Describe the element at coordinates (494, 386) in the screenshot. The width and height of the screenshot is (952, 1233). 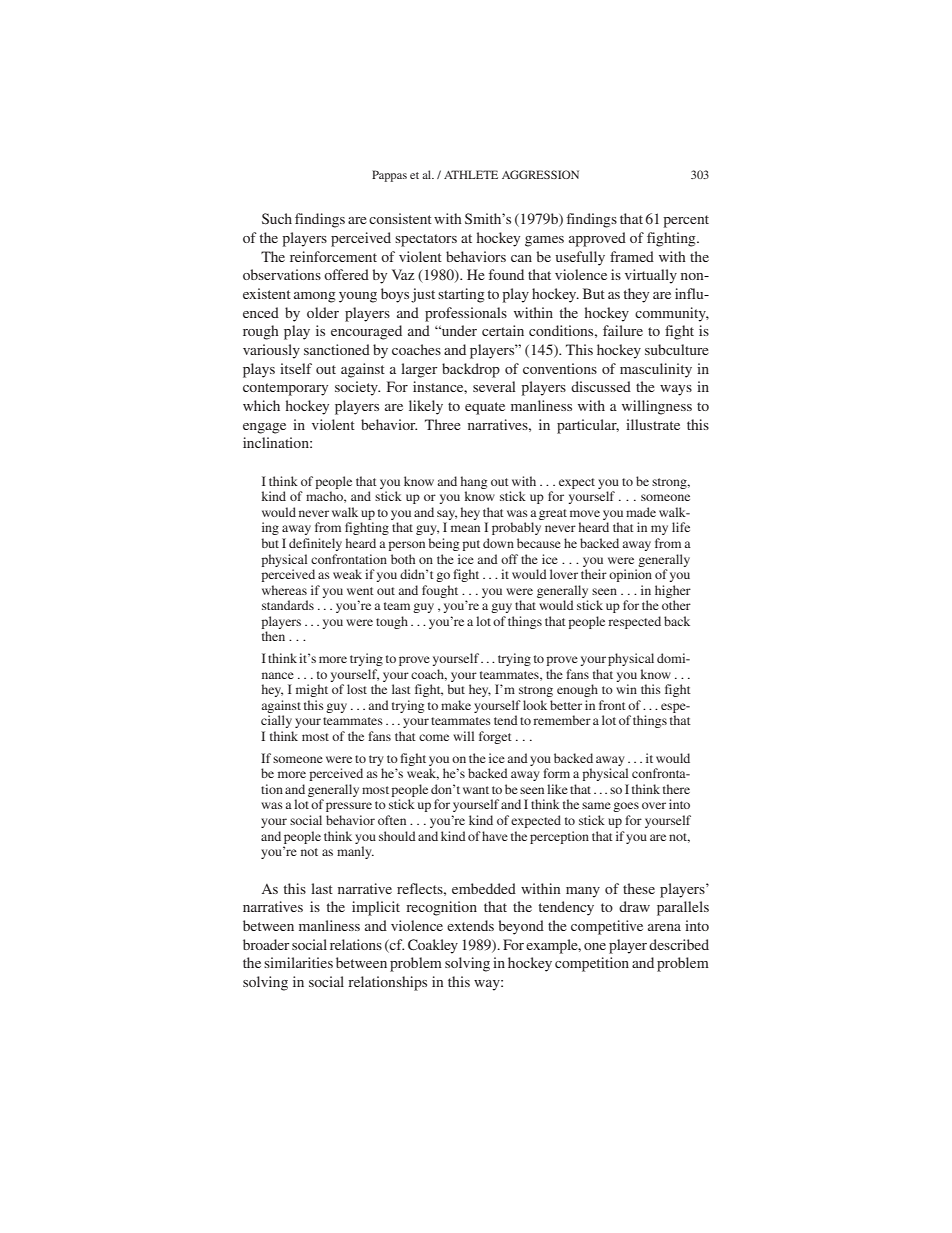
I see `several` at that location.
